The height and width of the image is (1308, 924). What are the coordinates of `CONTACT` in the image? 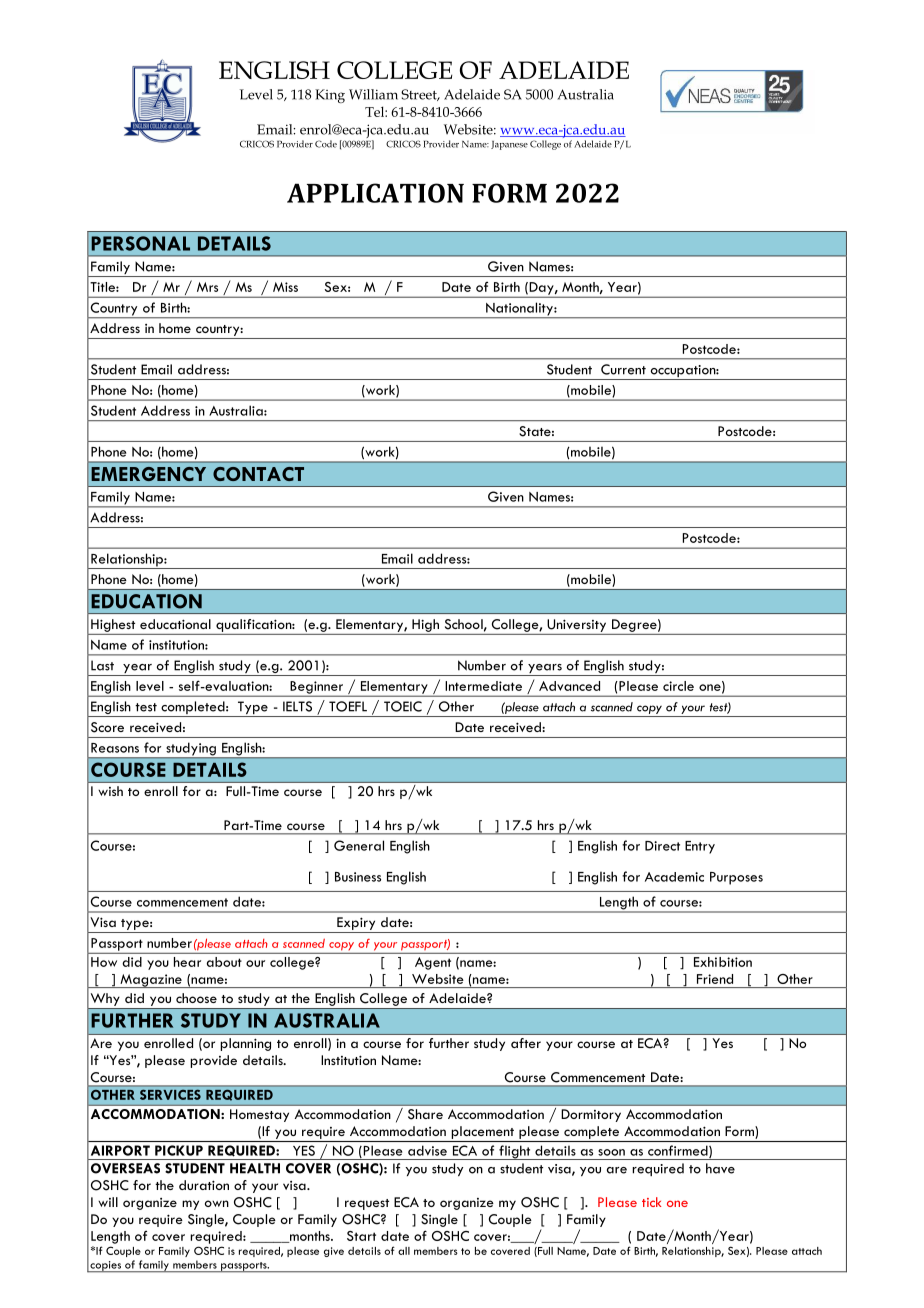 It's located at (258, 474).
